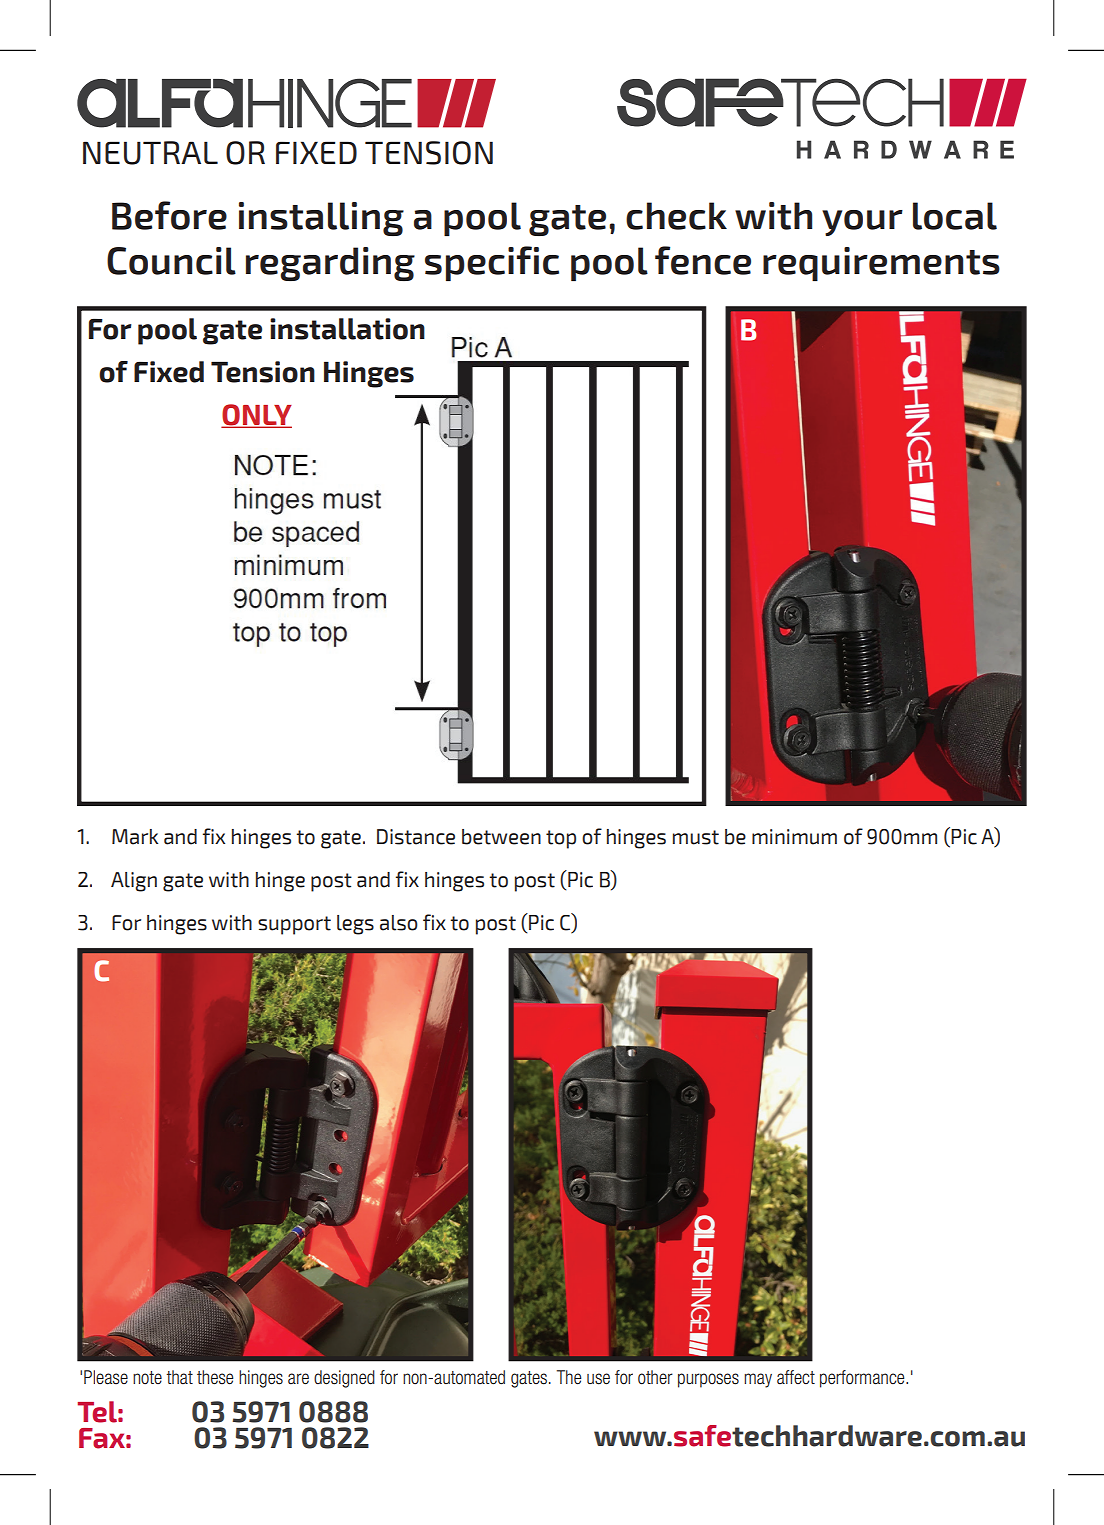  What do you see at coordinates (598, 1379) in the document?
I see `use` at bounding box center [598, 1379].
